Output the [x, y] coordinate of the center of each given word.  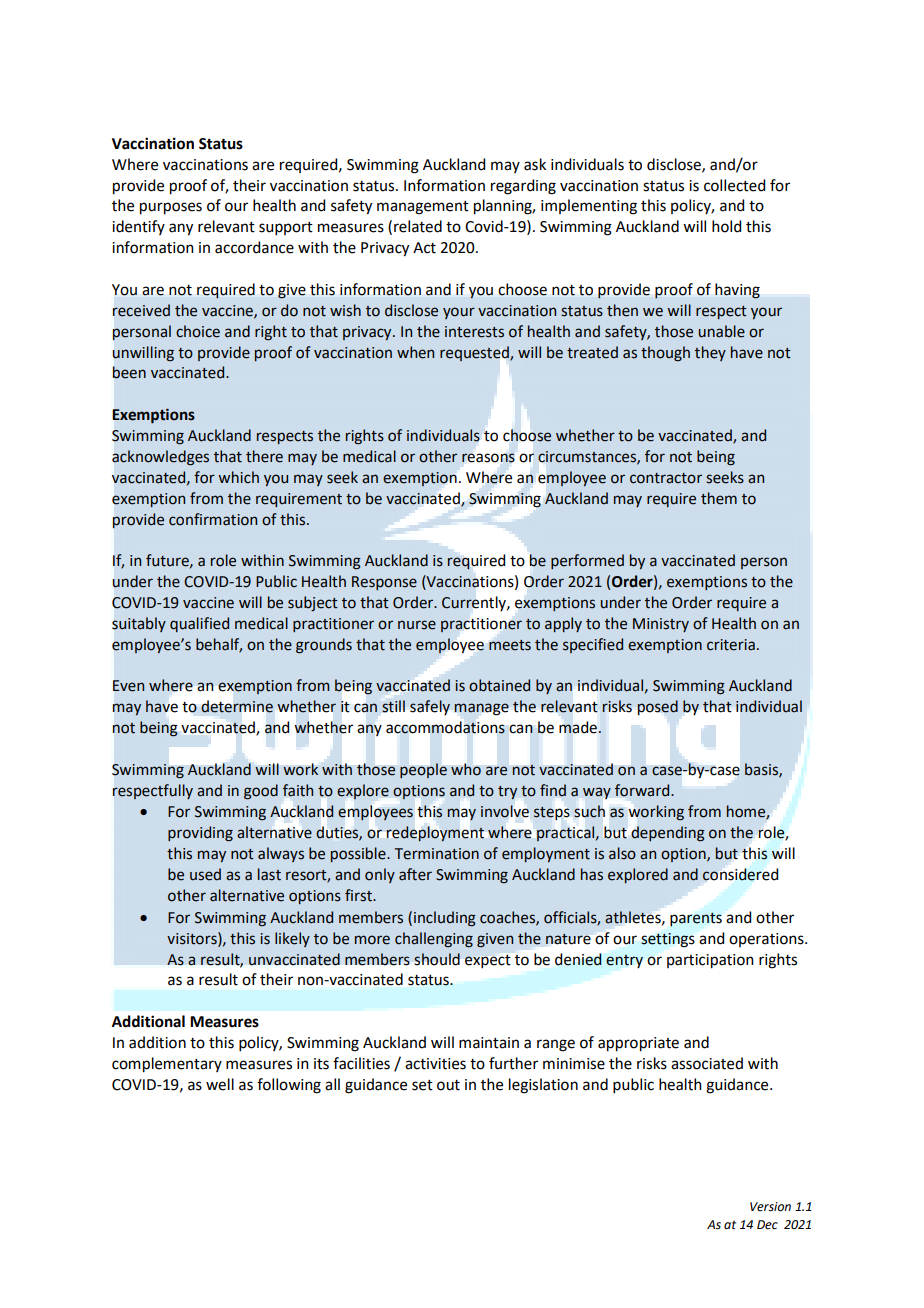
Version [770, 1207]
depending [668, 834]
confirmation [213, 519]
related [418, 226]
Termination [437, 854]
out [448, 1085]
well [220, 1084]
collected [734, 185]
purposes [171, 208]
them [719, 498]
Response [384, 583]
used [205, 874]
